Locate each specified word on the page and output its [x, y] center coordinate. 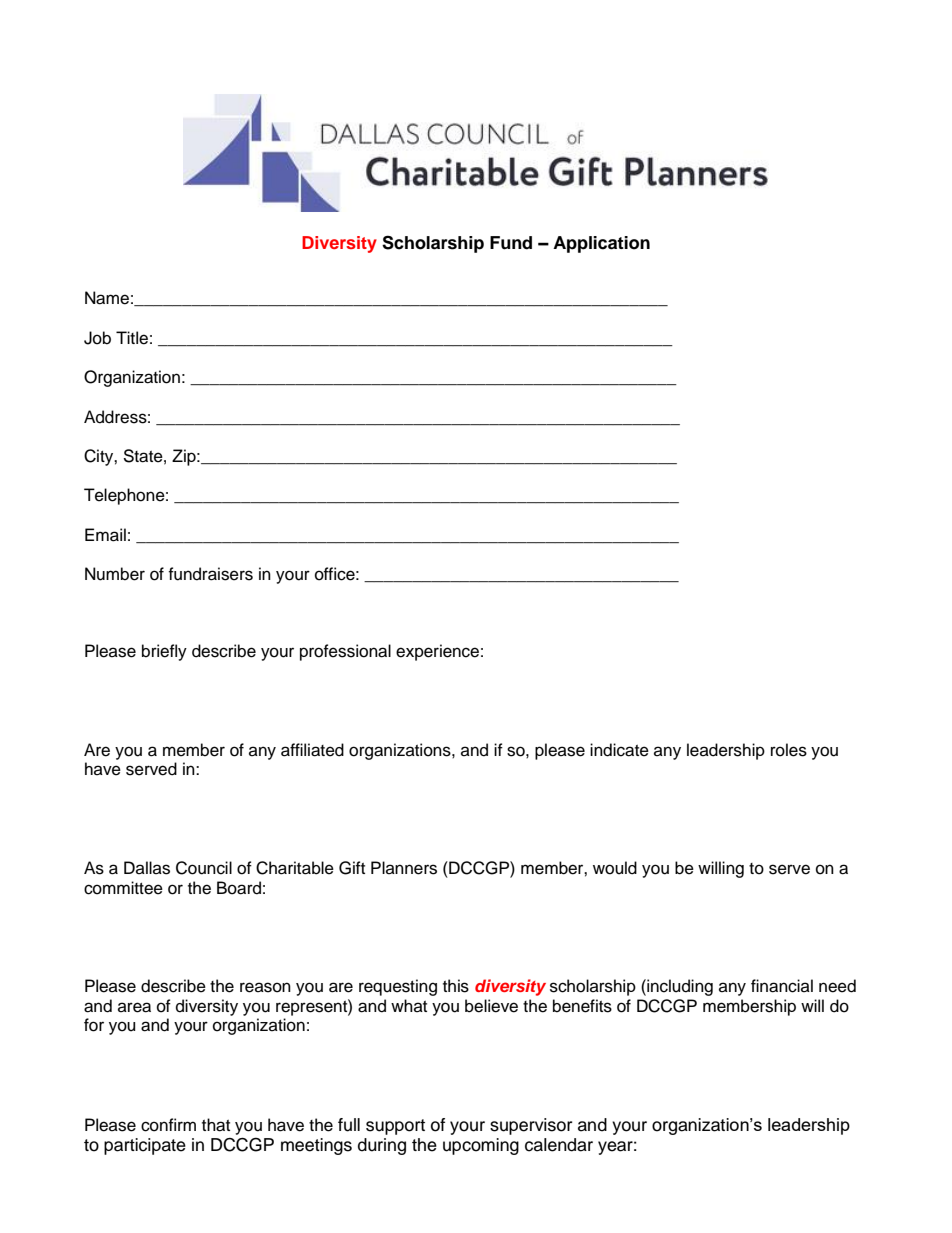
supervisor [531, 1126]
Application [601, 244]
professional [345, 652]
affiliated [312, 750]
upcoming [481, 1146]
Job [97, 338]
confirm [168, 1125]
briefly [164, 652]
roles [789, 750]
